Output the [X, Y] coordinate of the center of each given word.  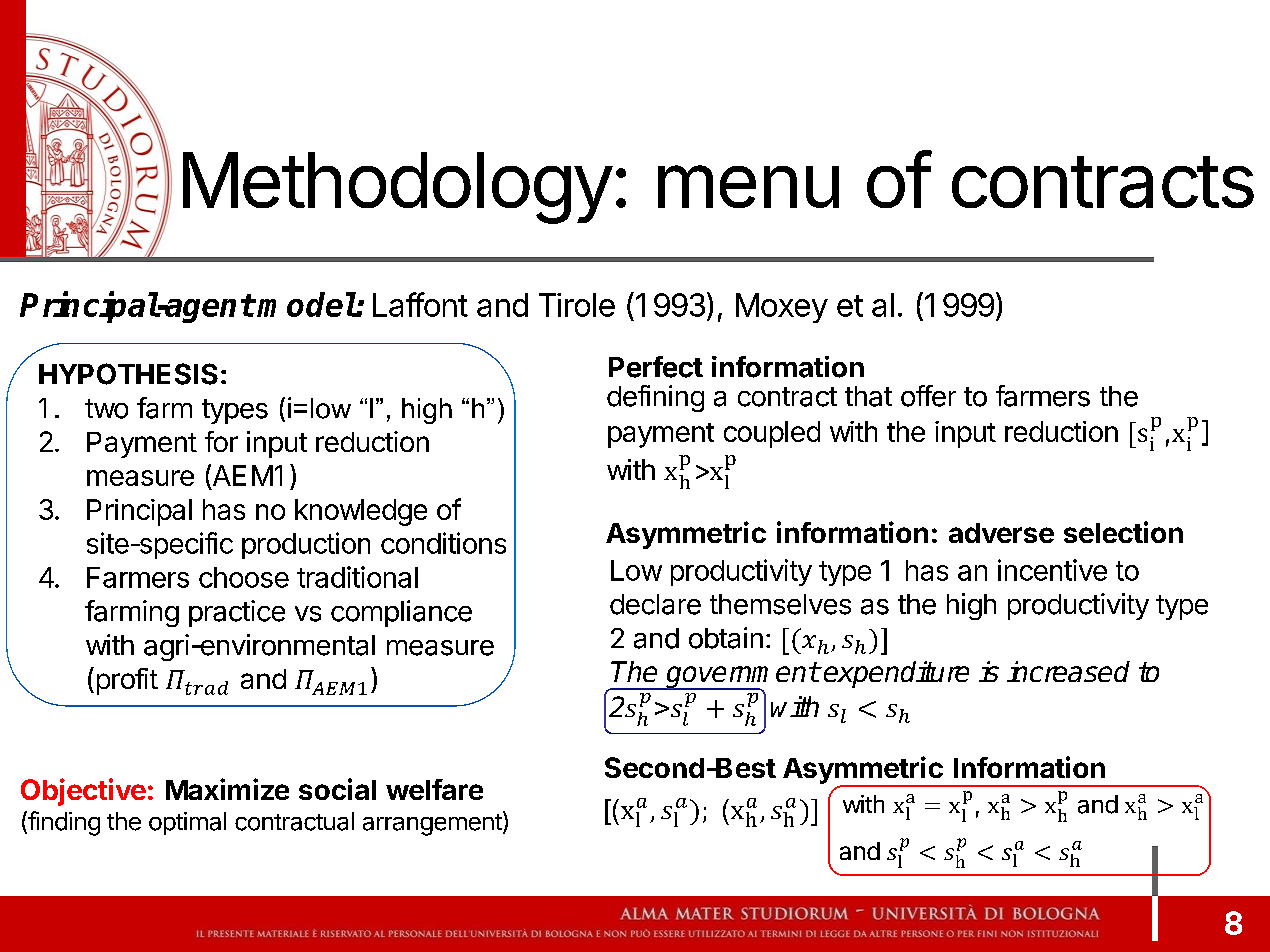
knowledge [361, 512]
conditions [443, 543]
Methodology [397, 188]
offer [928, 396]
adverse [1001, 533]
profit [127, 681]
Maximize [227, 789]
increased [1068, 671]
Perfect [656, 367]
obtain [726, 638]
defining [655, 398]
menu [748, 186]
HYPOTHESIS [128, 374]
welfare [434, 789]
